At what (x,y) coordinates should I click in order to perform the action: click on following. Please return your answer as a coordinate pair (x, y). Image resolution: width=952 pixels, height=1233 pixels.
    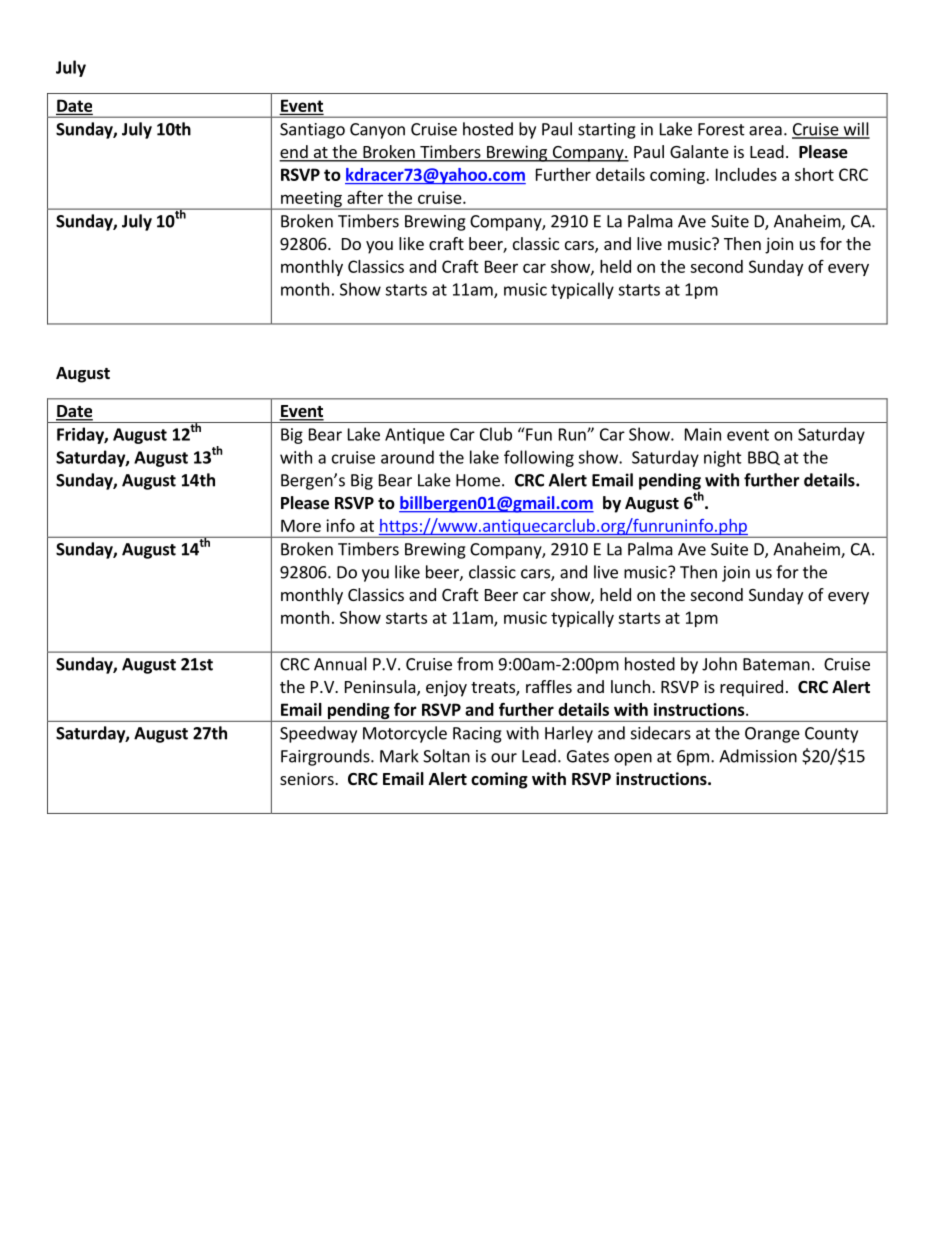
    Looking at the image, I should click on (539, 458).
